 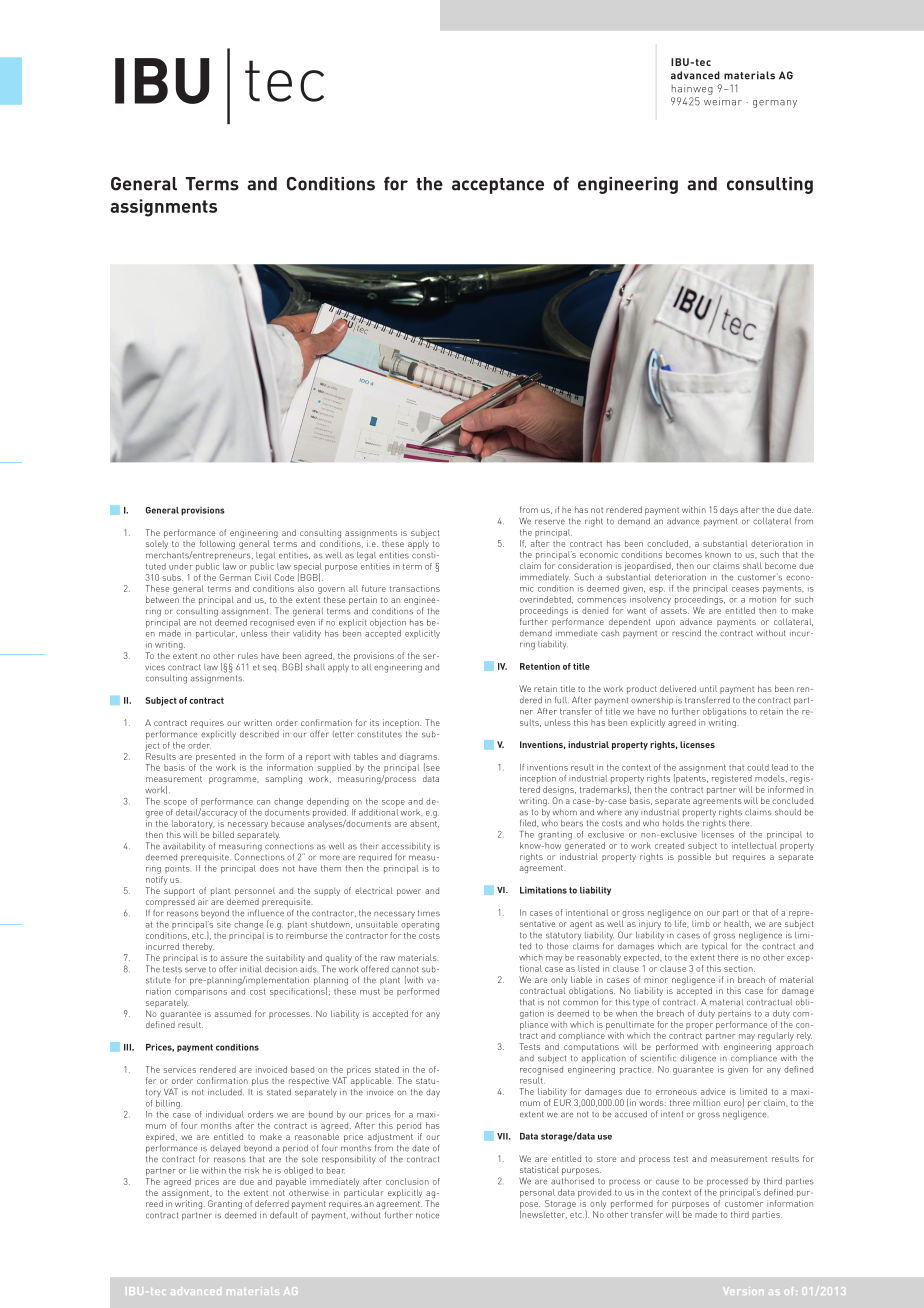 I want to click on acceptance, so click(x=498, y=186).
